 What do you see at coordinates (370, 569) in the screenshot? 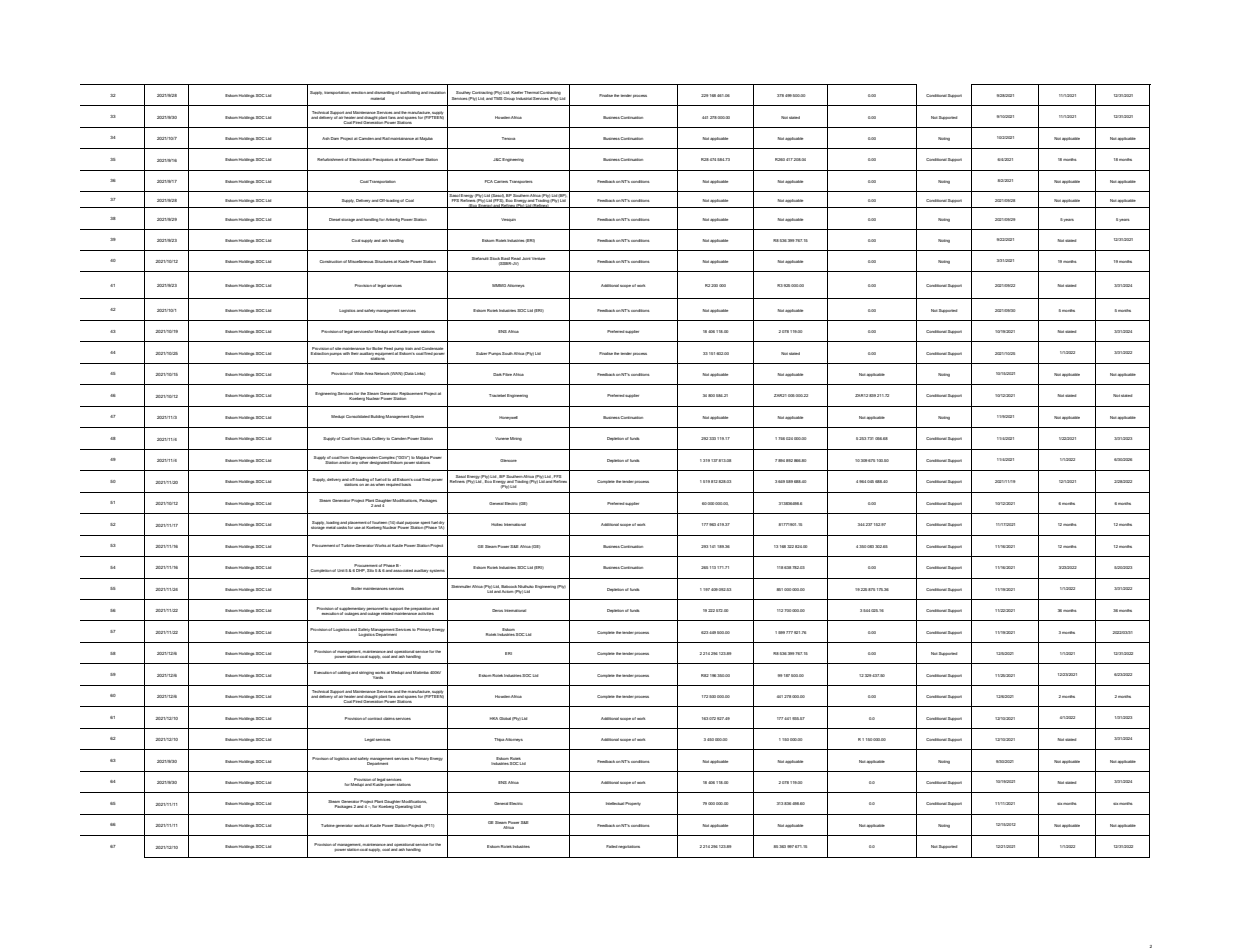
I see `Silo` at bounding box center [370, 569].
